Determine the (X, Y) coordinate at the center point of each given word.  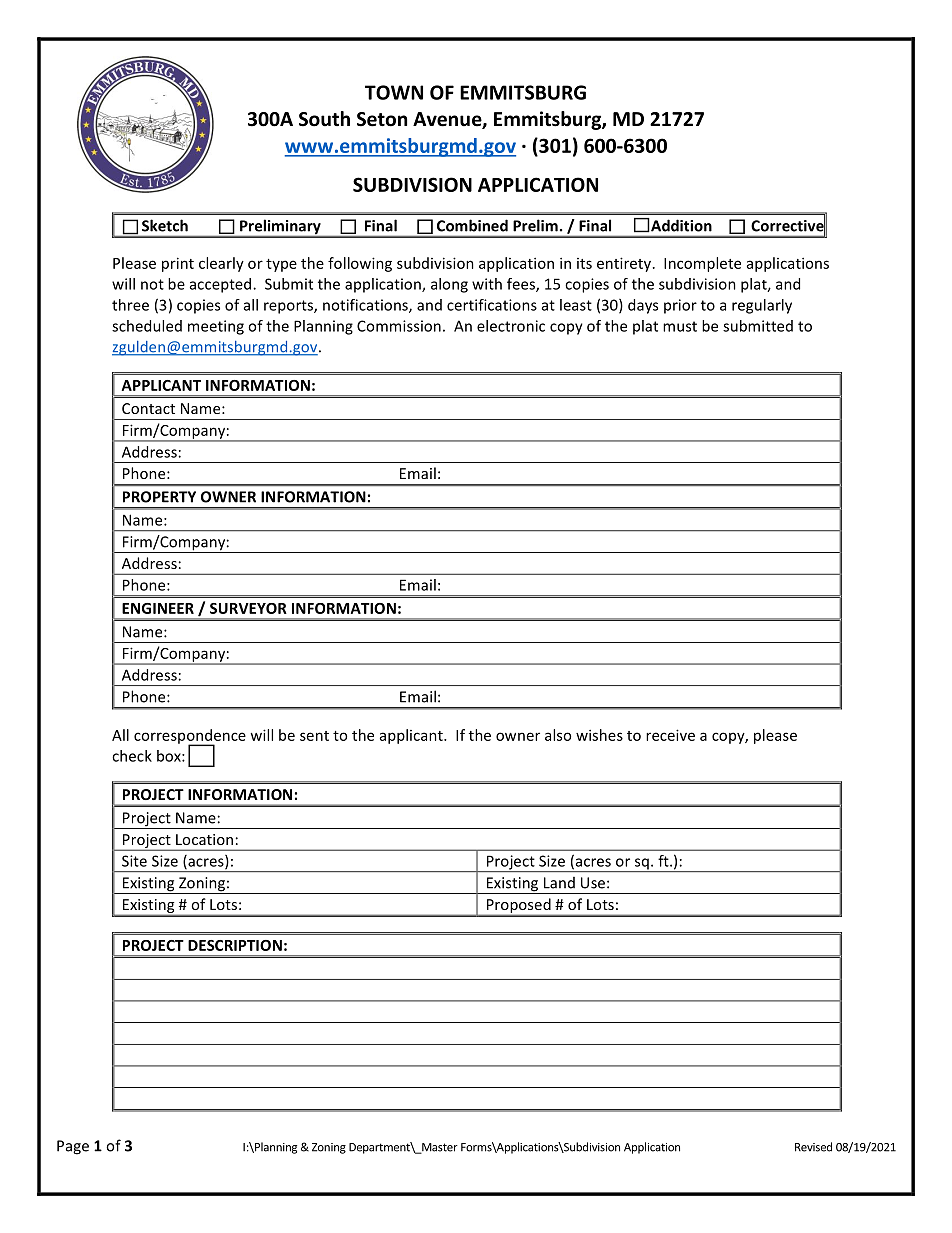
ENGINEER (158, 608)
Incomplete (702, 264)
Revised (813, 1147)
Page (73, 1147)
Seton (382, 119)
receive (670, 735)
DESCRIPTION (235, 945)
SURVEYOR (248, 608)
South (324, 119)
